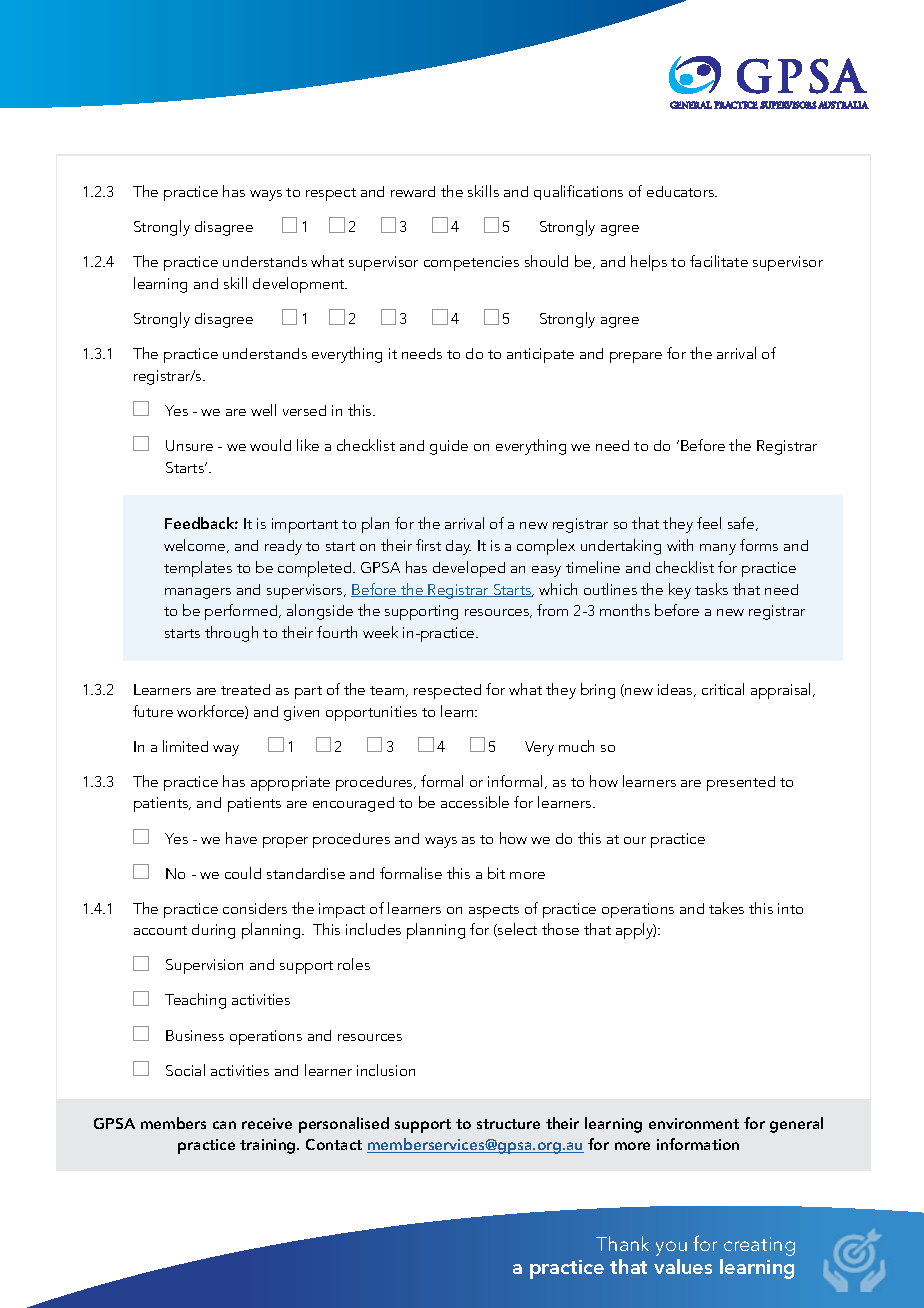  What do you see at coordinates (759, 1246) in the screenshot?
I see `creating` at bounding box center [759, 1246].
